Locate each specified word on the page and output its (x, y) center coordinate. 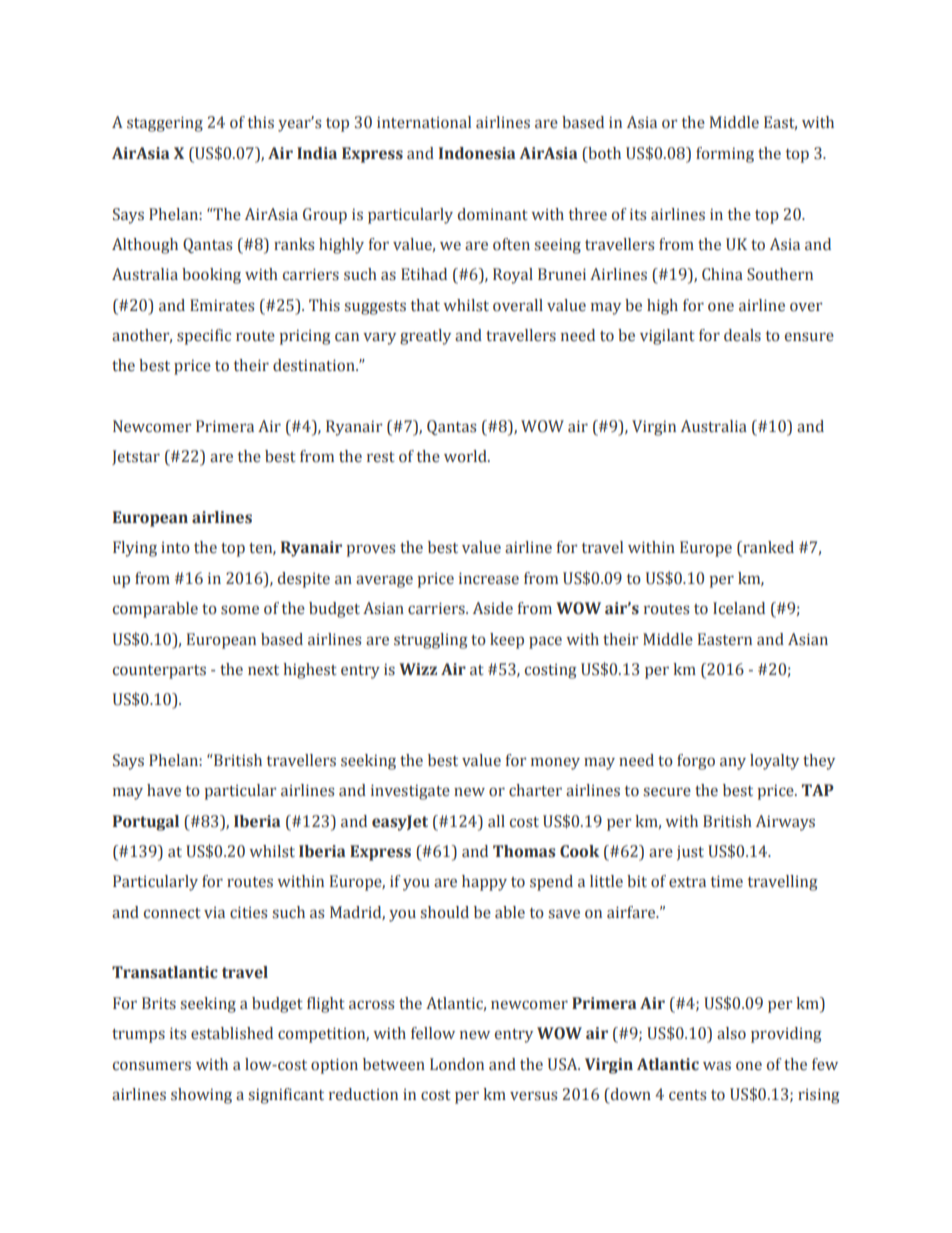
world (466, 456)
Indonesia (477, 153)
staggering (165, 124)
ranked (767, 548)
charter (535, 790)
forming (725, 155)
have (164, 790)
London (457, 1064)
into (175, 548)
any (733, 763)
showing (201, 1096)
